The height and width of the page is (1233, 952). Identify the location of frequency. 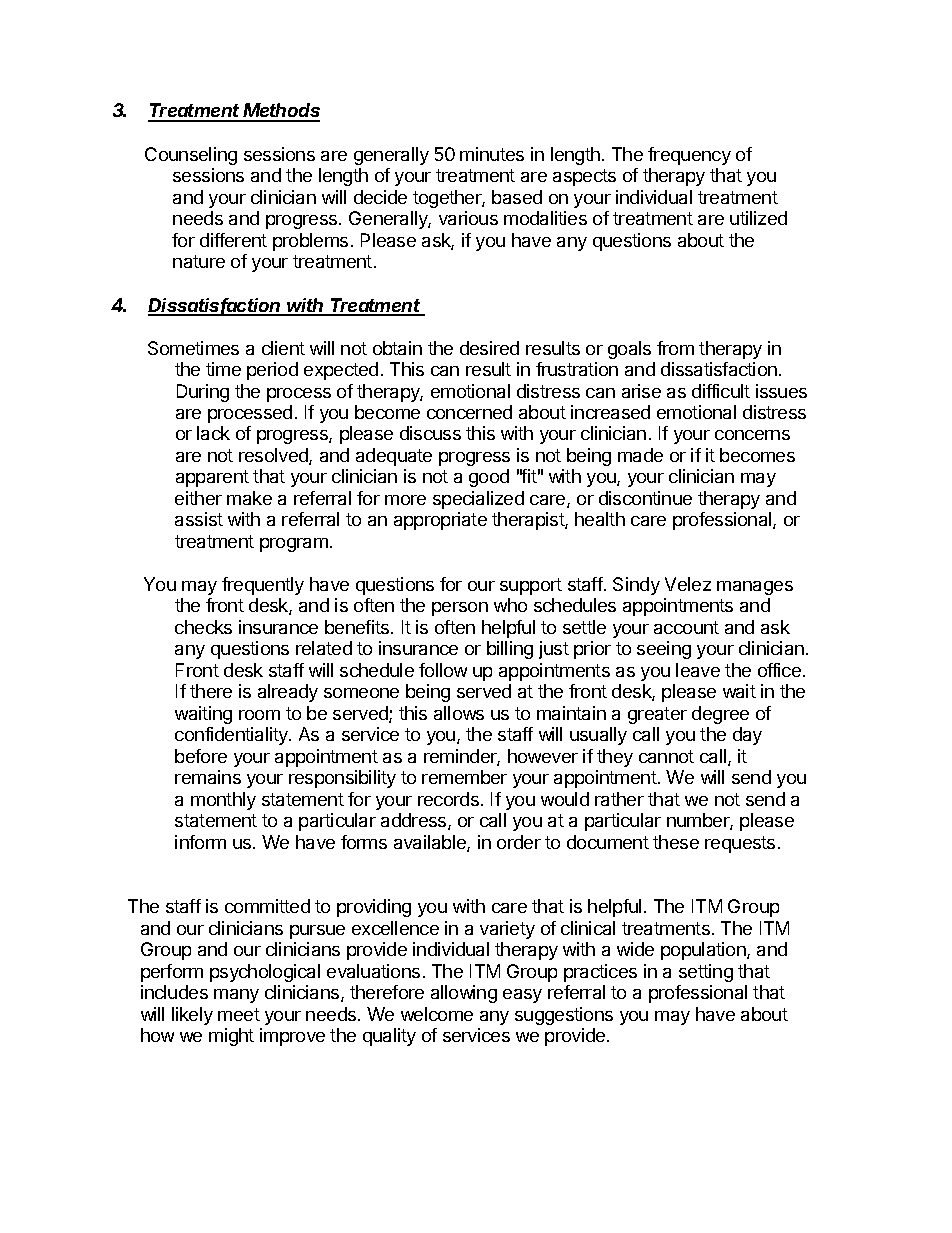
(689, 156).
